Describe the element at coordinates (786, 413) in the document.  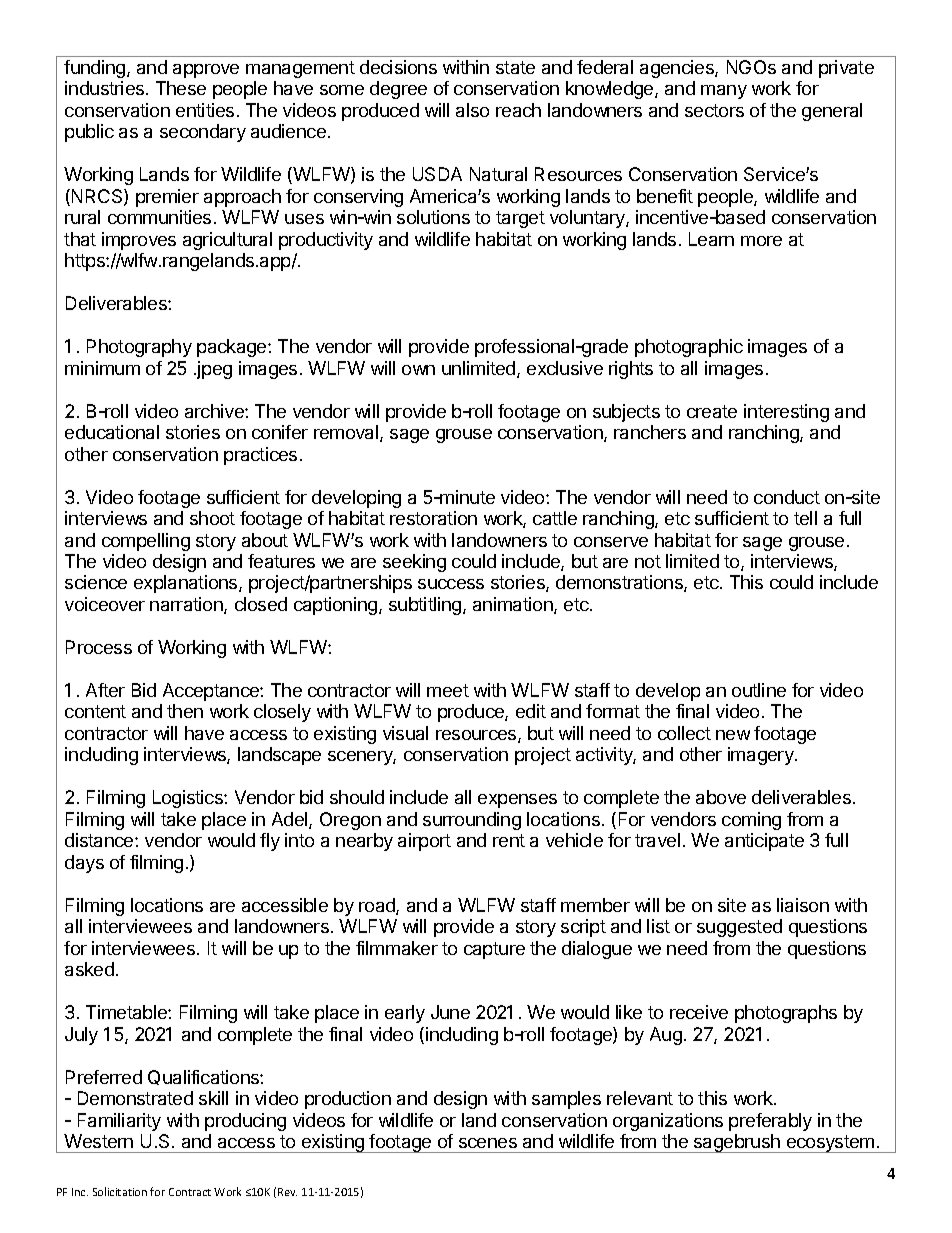
I see `interesting` at that location.
